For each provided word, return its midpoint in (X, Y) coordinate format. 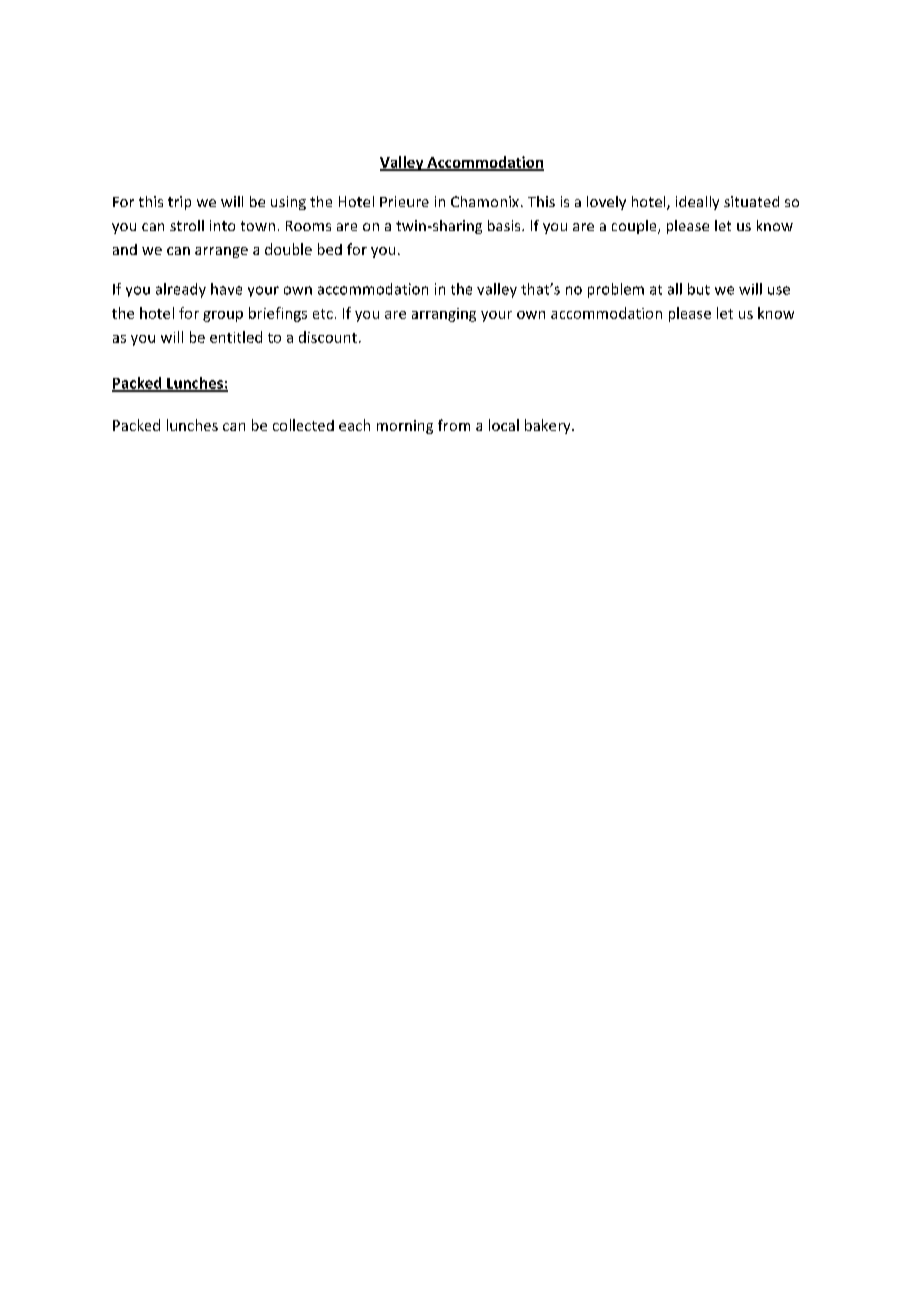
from (454, 425)
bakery (549, 426)
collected (303, 425)
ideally (697, 203)
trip (179, 203)
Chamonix (485, 201)
